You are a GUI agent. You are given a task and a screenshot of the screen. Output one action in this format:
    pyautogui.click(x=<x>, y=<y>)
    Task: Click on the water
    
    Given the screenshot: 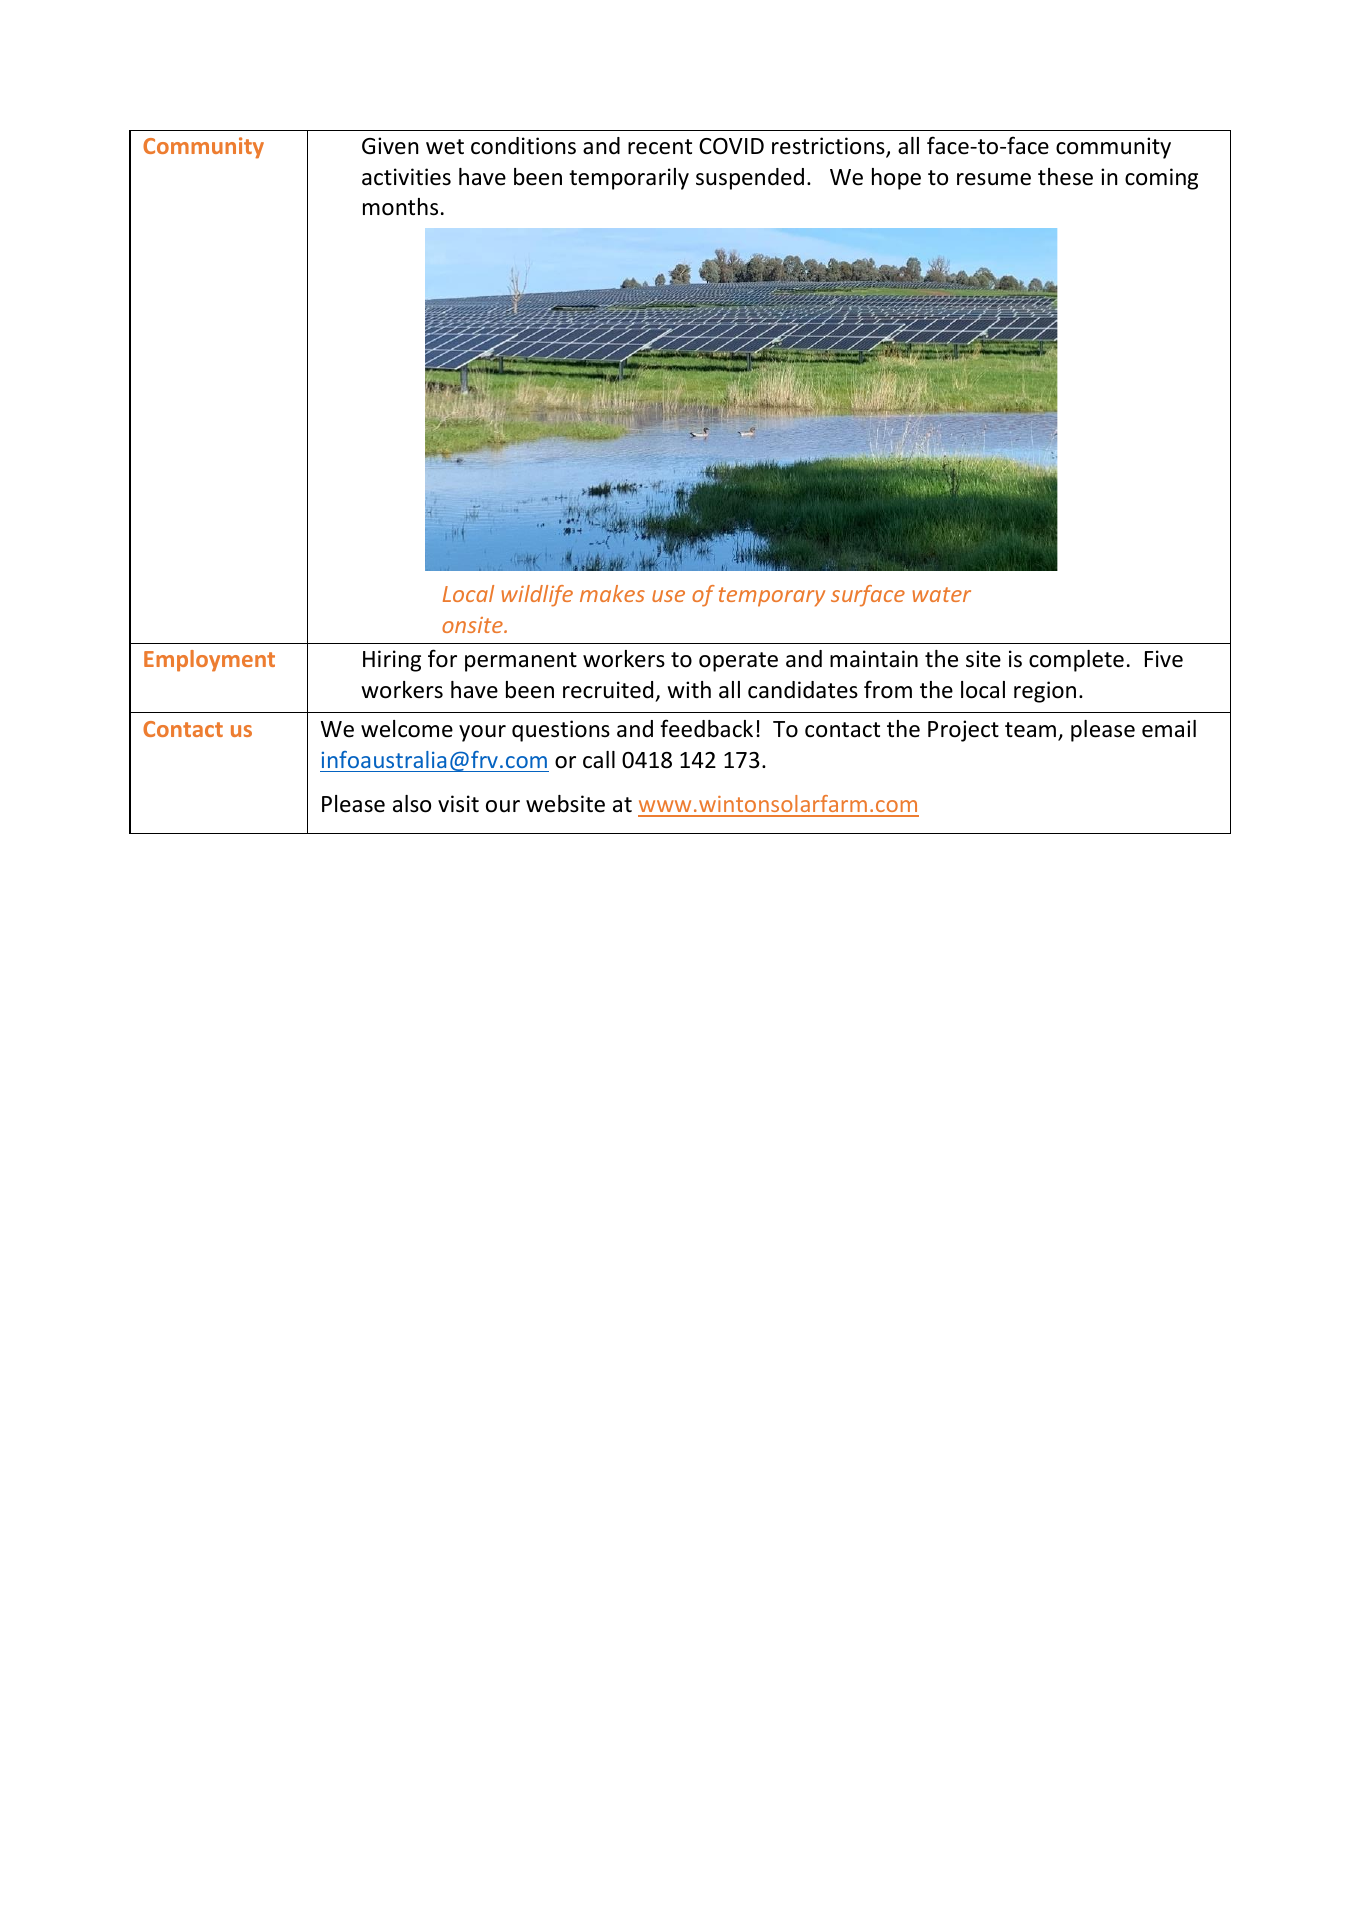 What is the action you would take?
    pyautogui.click(x=941, y=594)
